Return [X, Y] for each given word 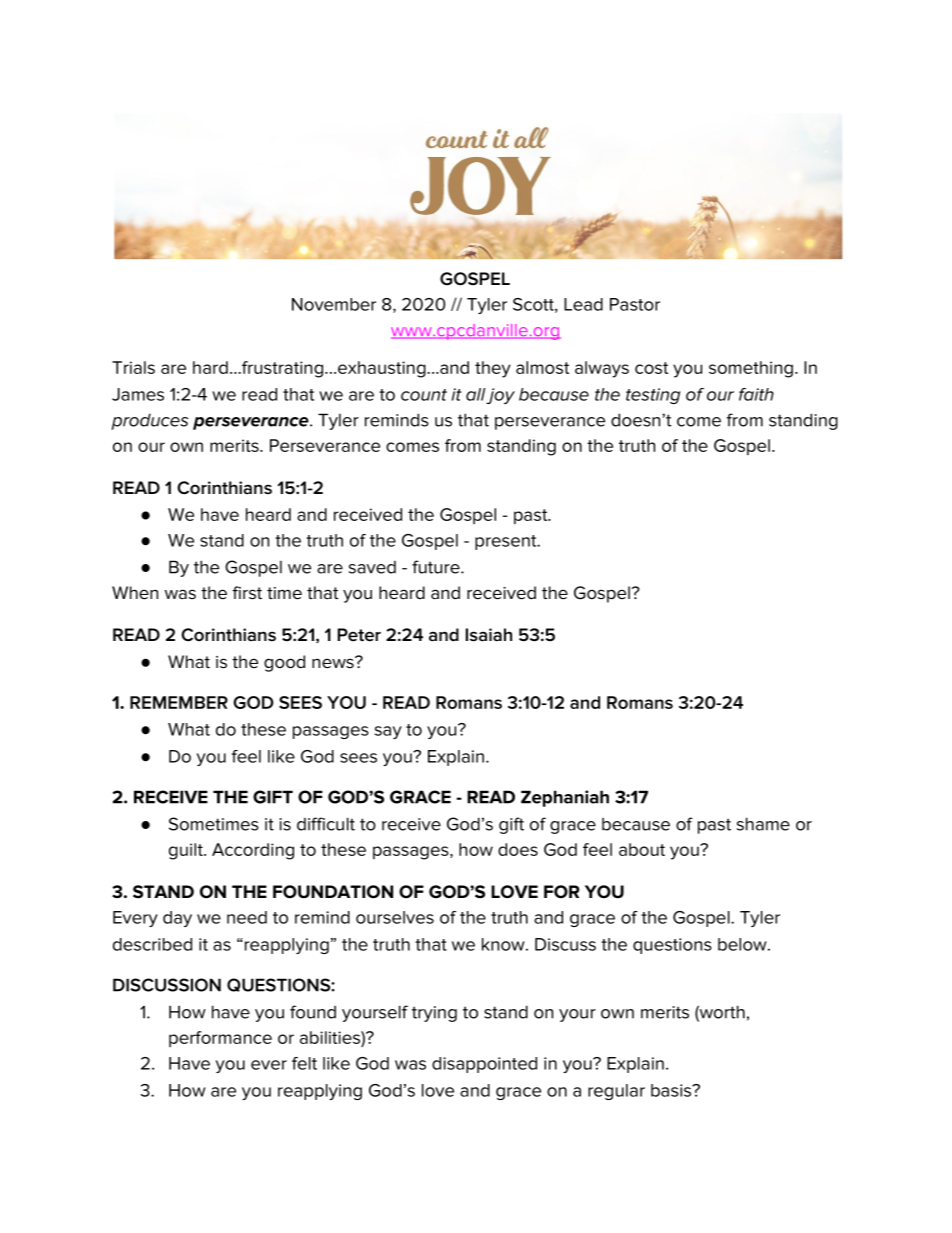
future [437, 567]
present [507, 542]
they [493, 369]
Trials [133, 367]
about [642, 849]
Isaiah [489, 635]
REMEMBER [179, 702]
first [247, 593]
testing [653, 396]
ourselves [395, 917]
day [177, 919]
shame [763, 824]
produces [149, 422]
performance [220, 1039]
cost [651, 368]
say [388, 732]
